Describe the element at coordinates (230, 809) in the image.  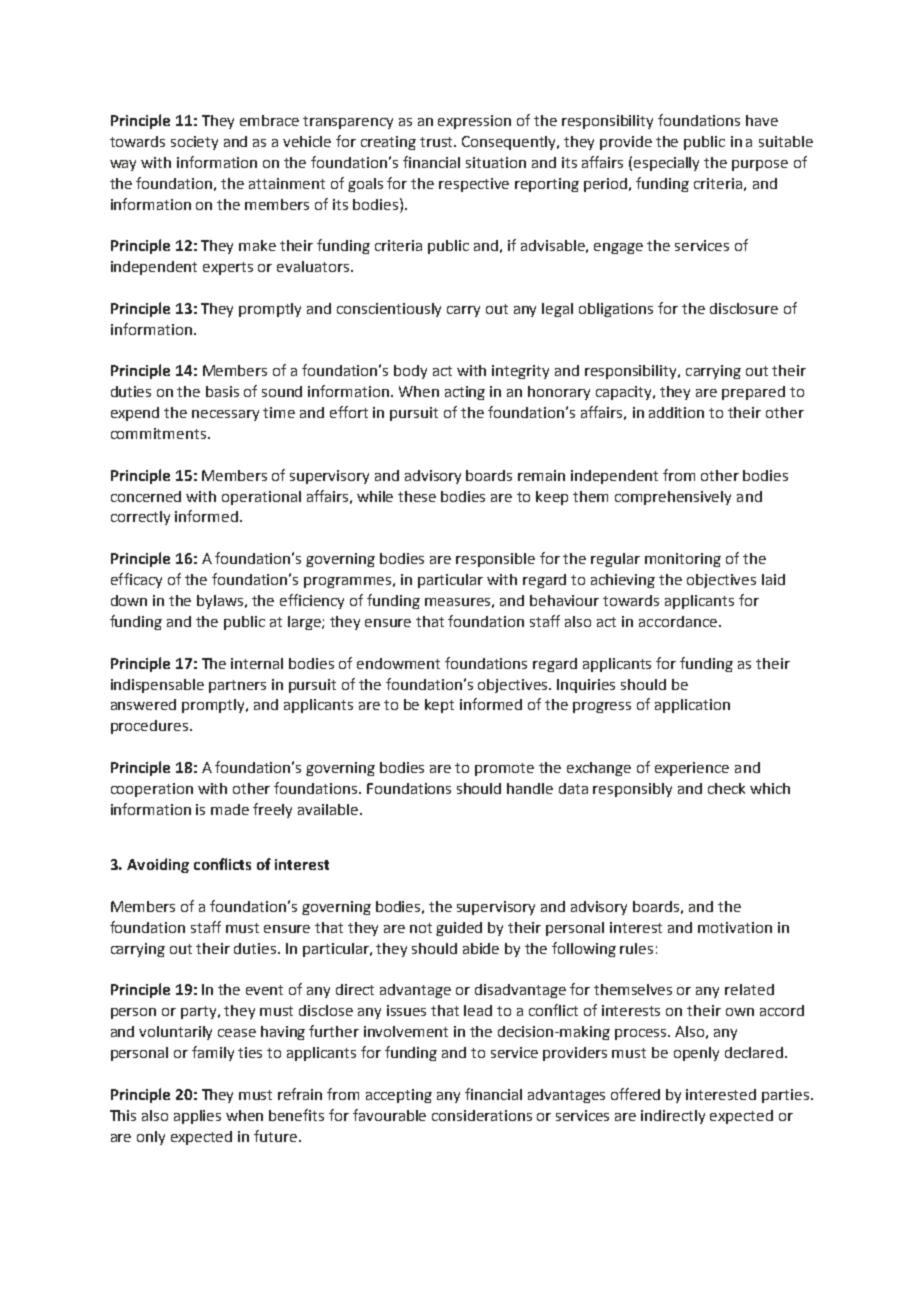
I see `made` at that location.
